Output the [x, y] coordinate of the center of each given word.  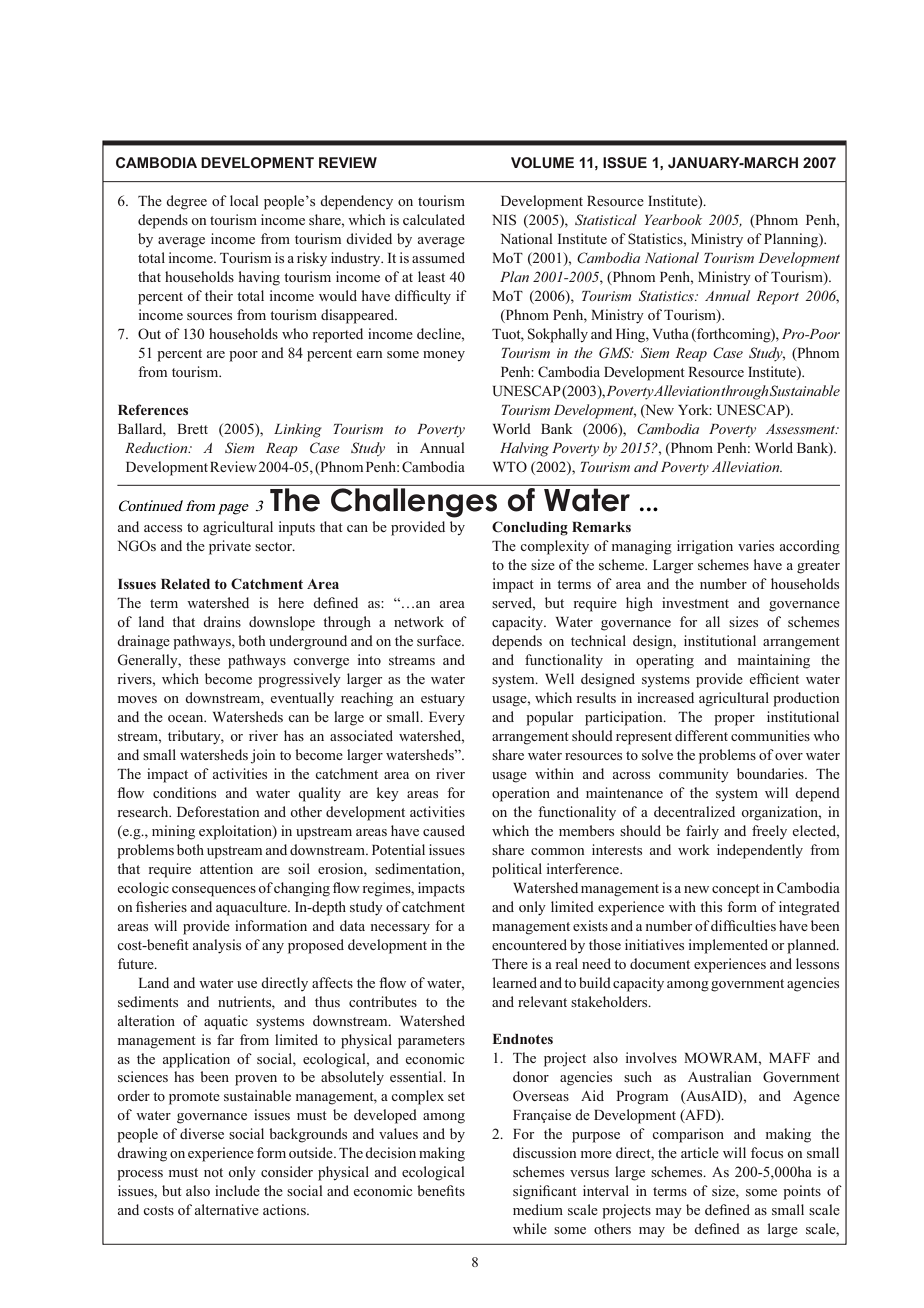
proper [734, 720]
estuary [443, 700]
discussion [545, 1152]
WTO [510, 466]
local [244, 200]
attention [226, 868]
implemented [728, 946]
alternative [227, 1209]
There [510, 963]
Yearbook [673, 219]
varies [756, 545]
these [204, 659]
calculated [434, 219]
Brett [192, 429]
